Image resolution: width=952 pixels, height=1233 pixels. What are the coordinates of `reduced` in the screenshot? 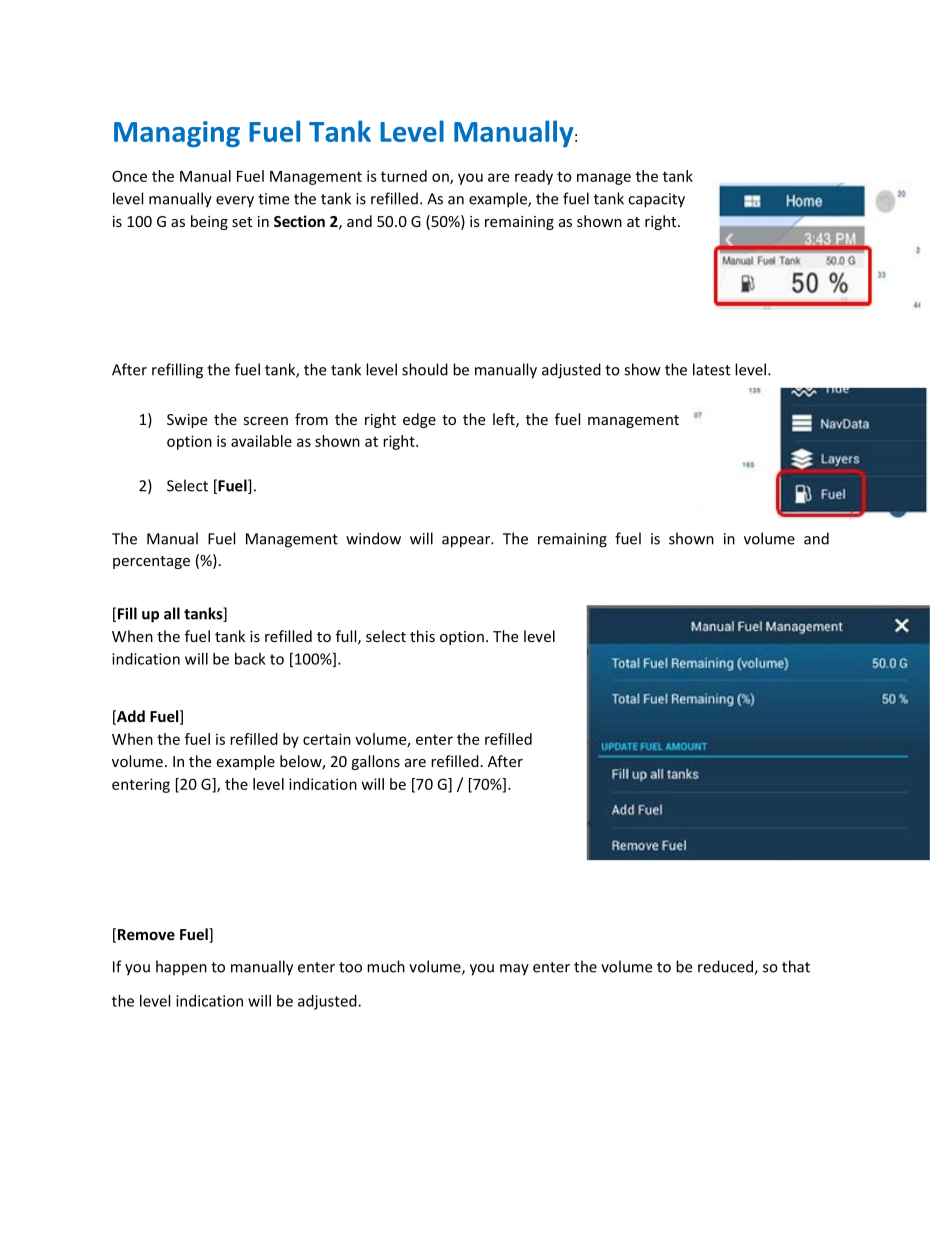 It's located at (726, 967).
